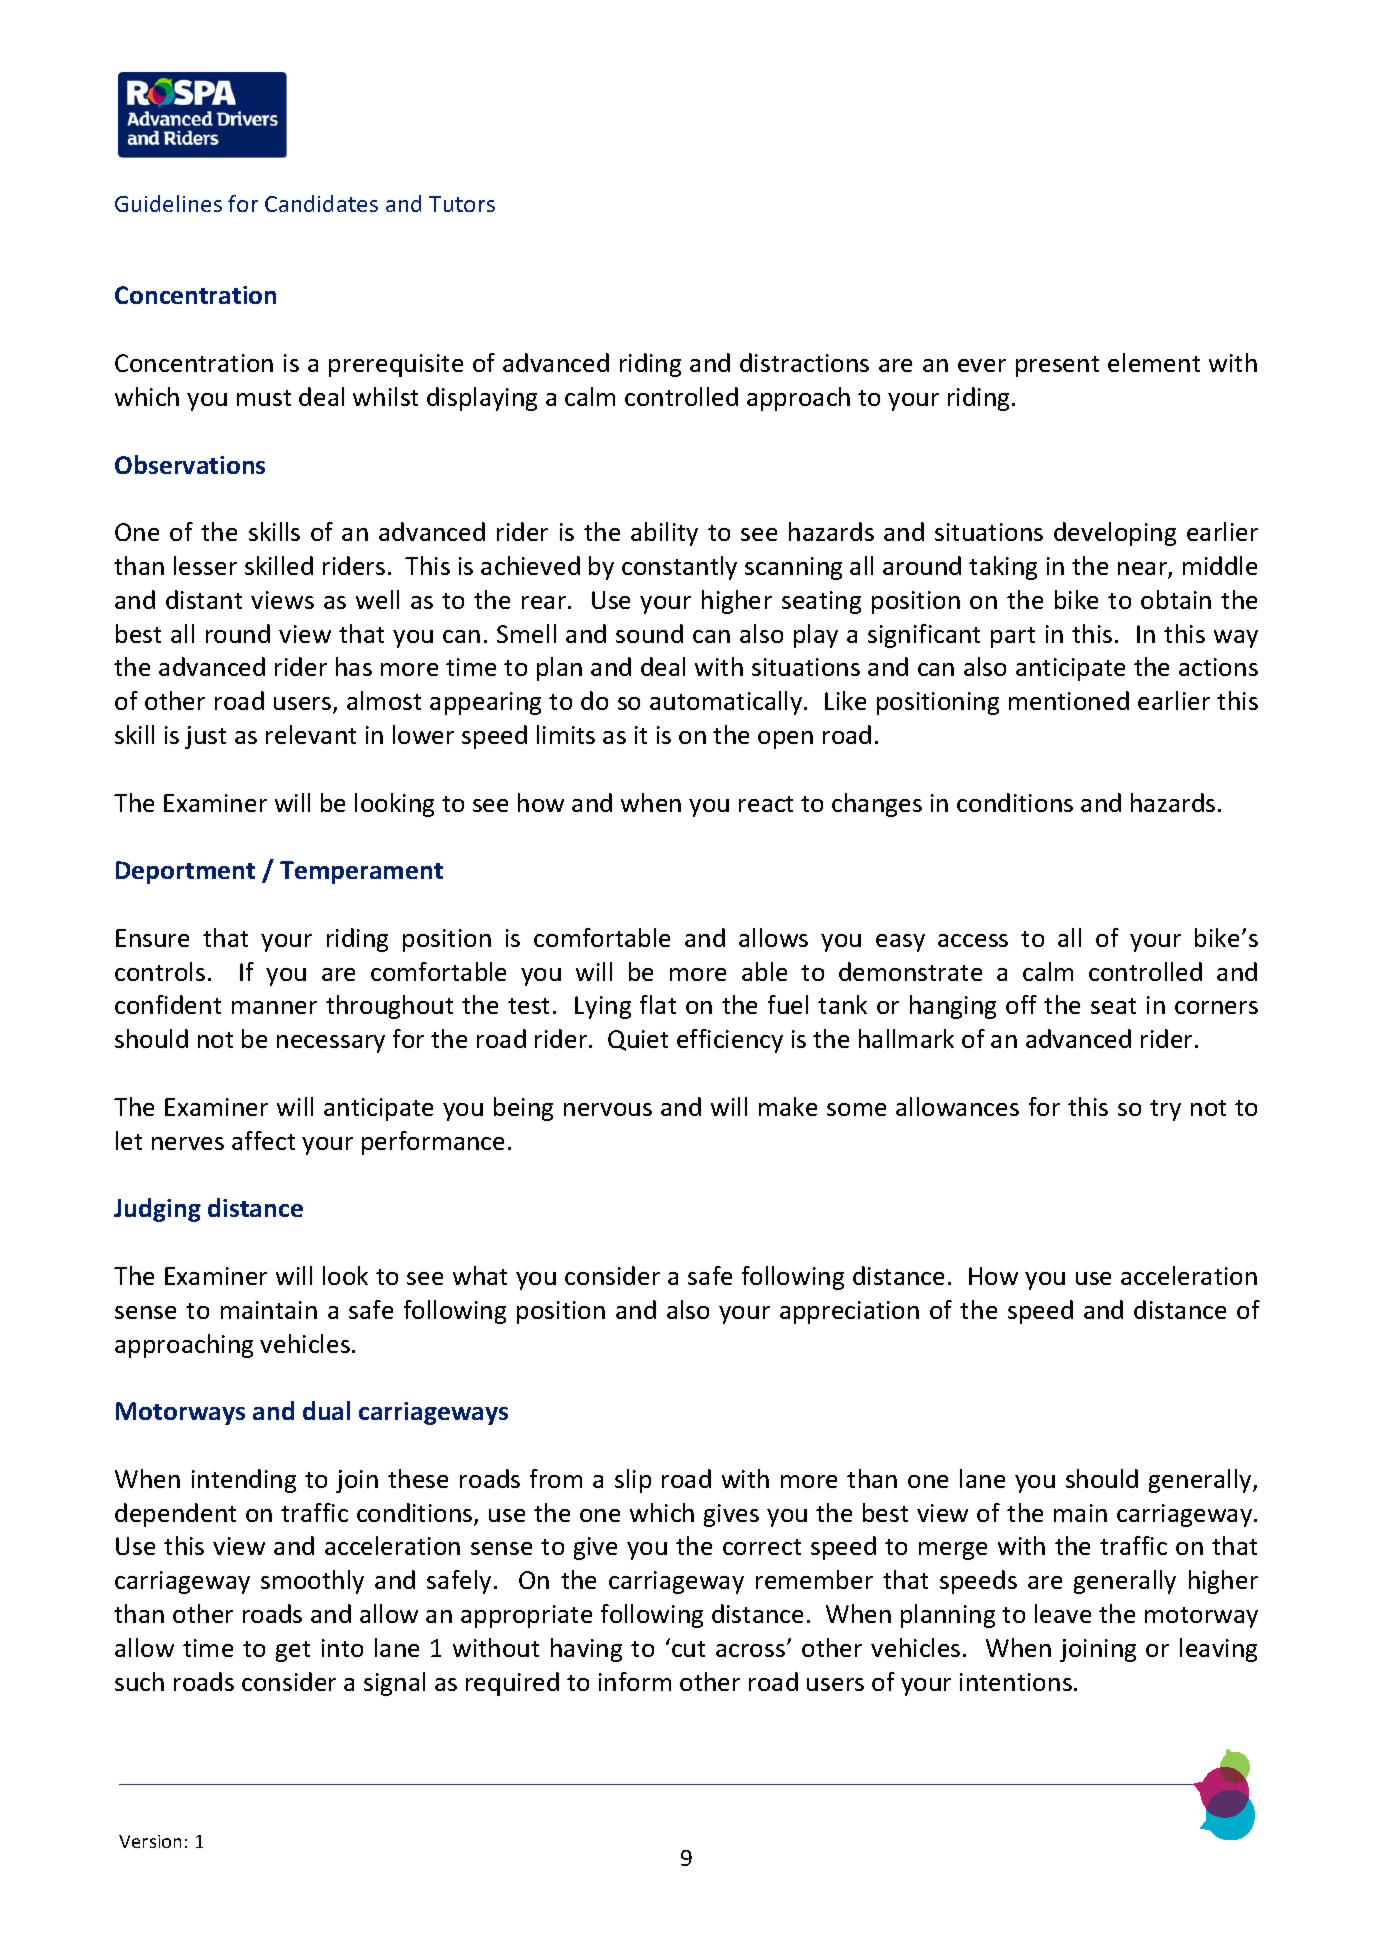 This screenshot has width=1374, height=1943. Describe the element at coordinates (1021, 1004) in the screenshot. I see `off` at that location.
